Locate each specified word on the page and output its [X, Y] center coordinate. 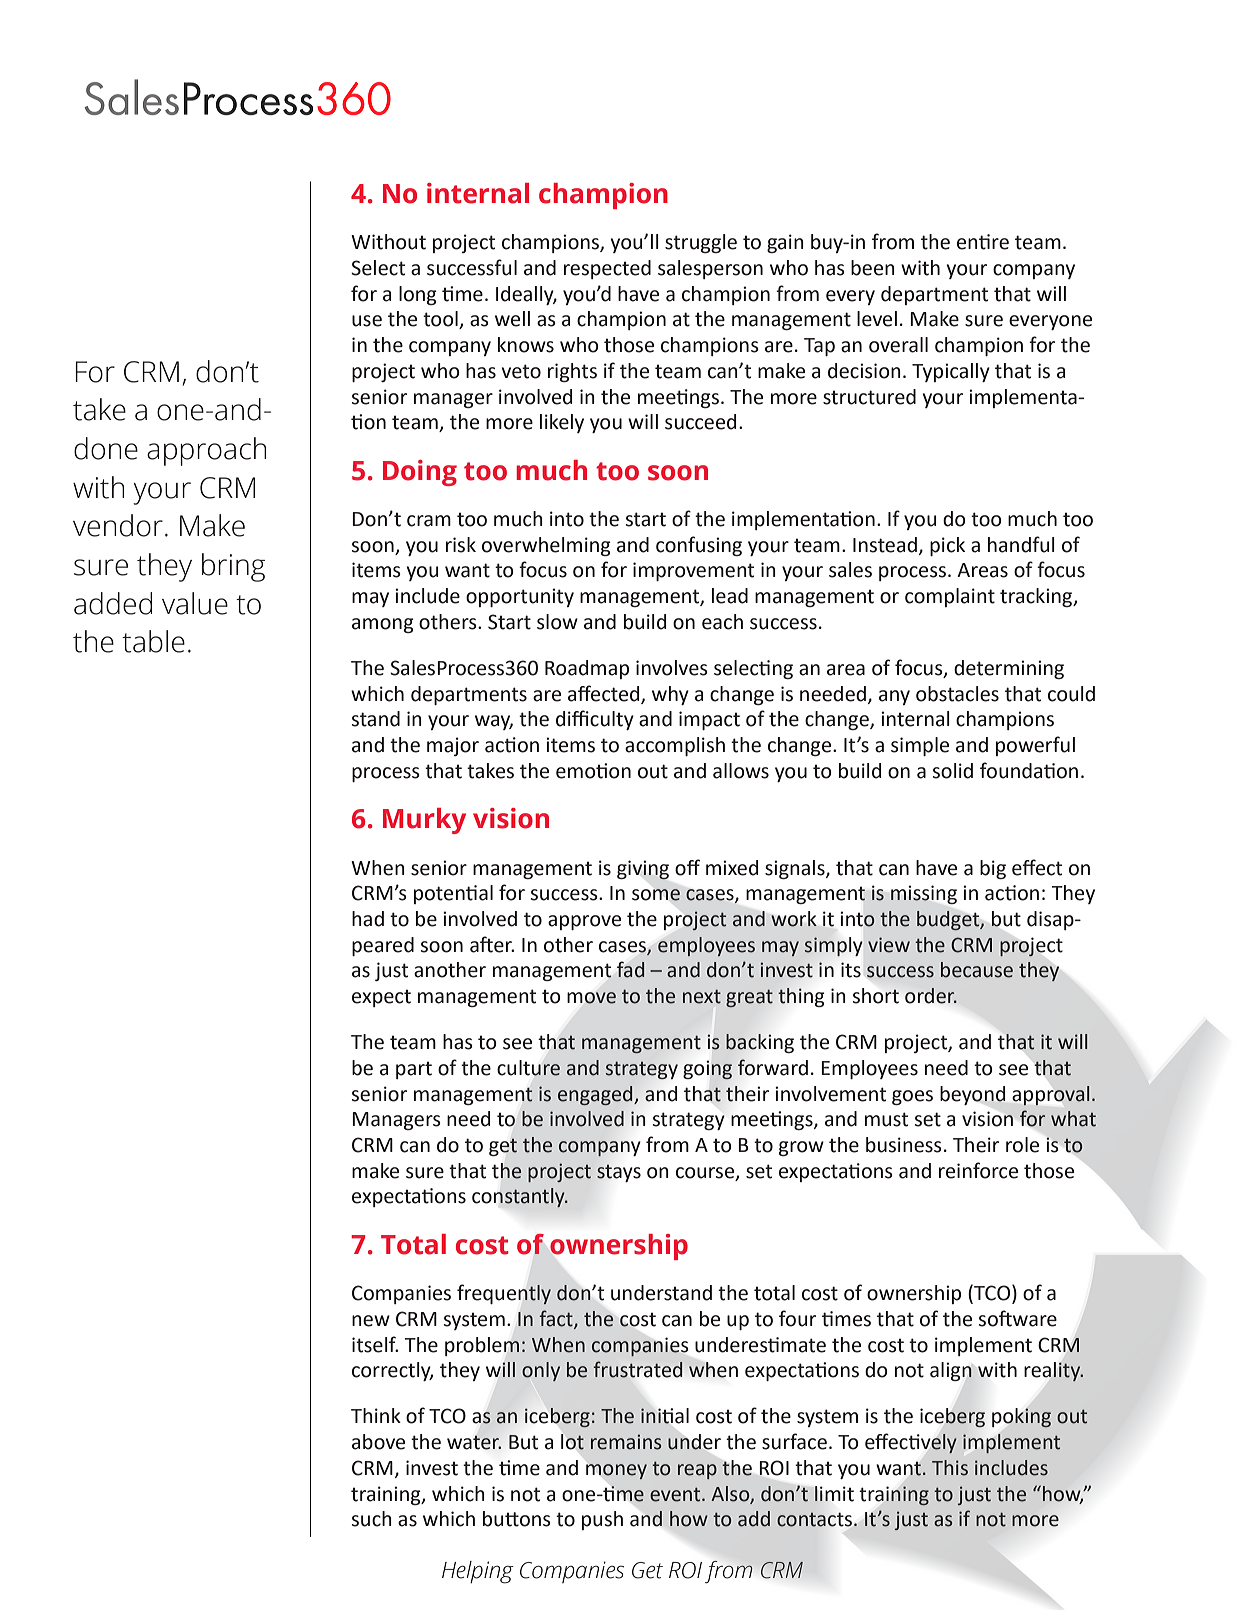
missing [924, 894]
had [368, 919]
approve [584, 922]
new [371, 1321]
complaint [950, 597]
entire [983, 242]
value [195, 603]
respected [607, 269]
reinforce [978, 1170]
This [950, 1468]
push [602, 1520]
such [372, 1519]
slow [557, 622]
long [418, 295]
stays [619, 1173]
